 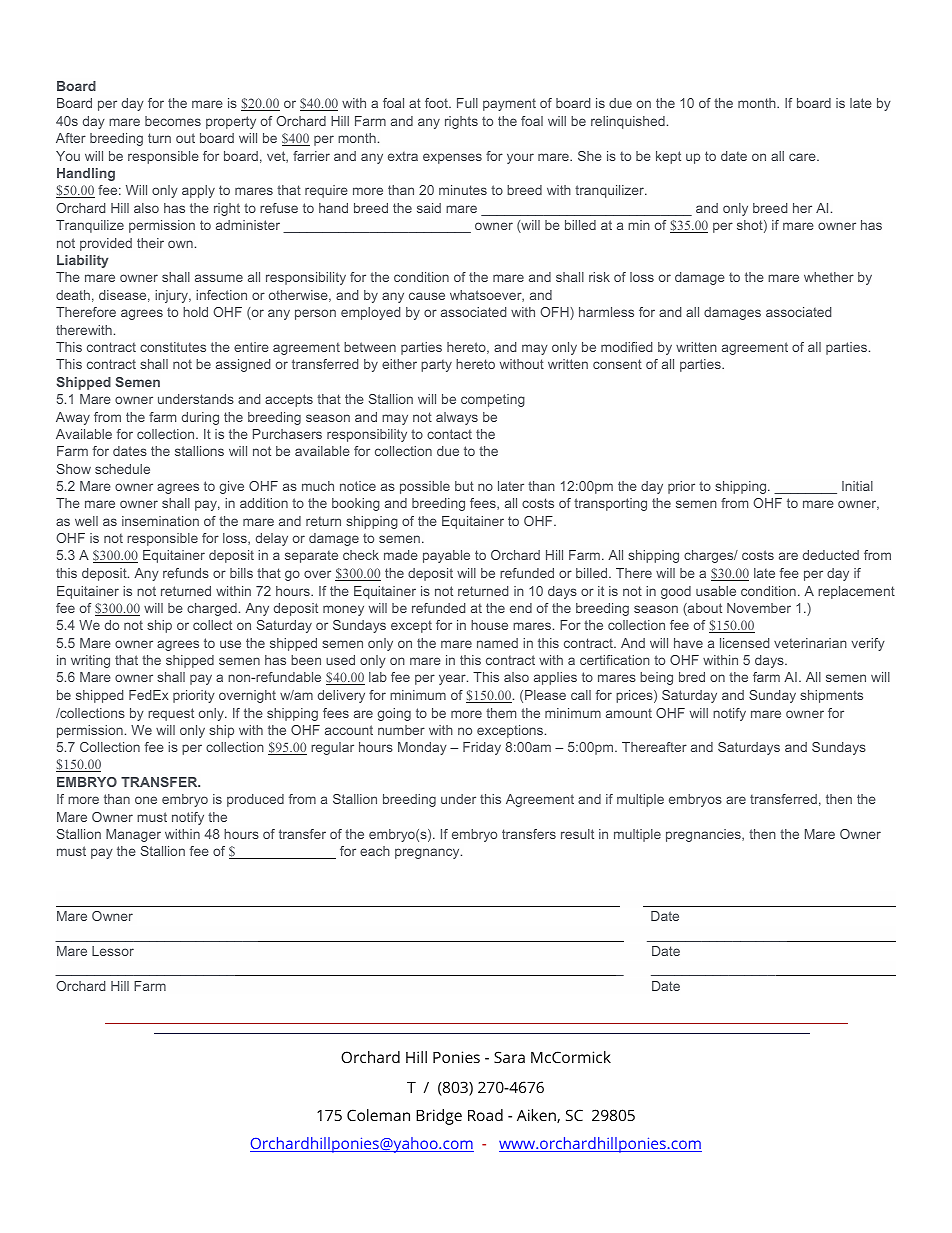 What do you see at coordinates (482, 748) in the screenshot?
I see `Friday` at bounding box center [482, 748].
